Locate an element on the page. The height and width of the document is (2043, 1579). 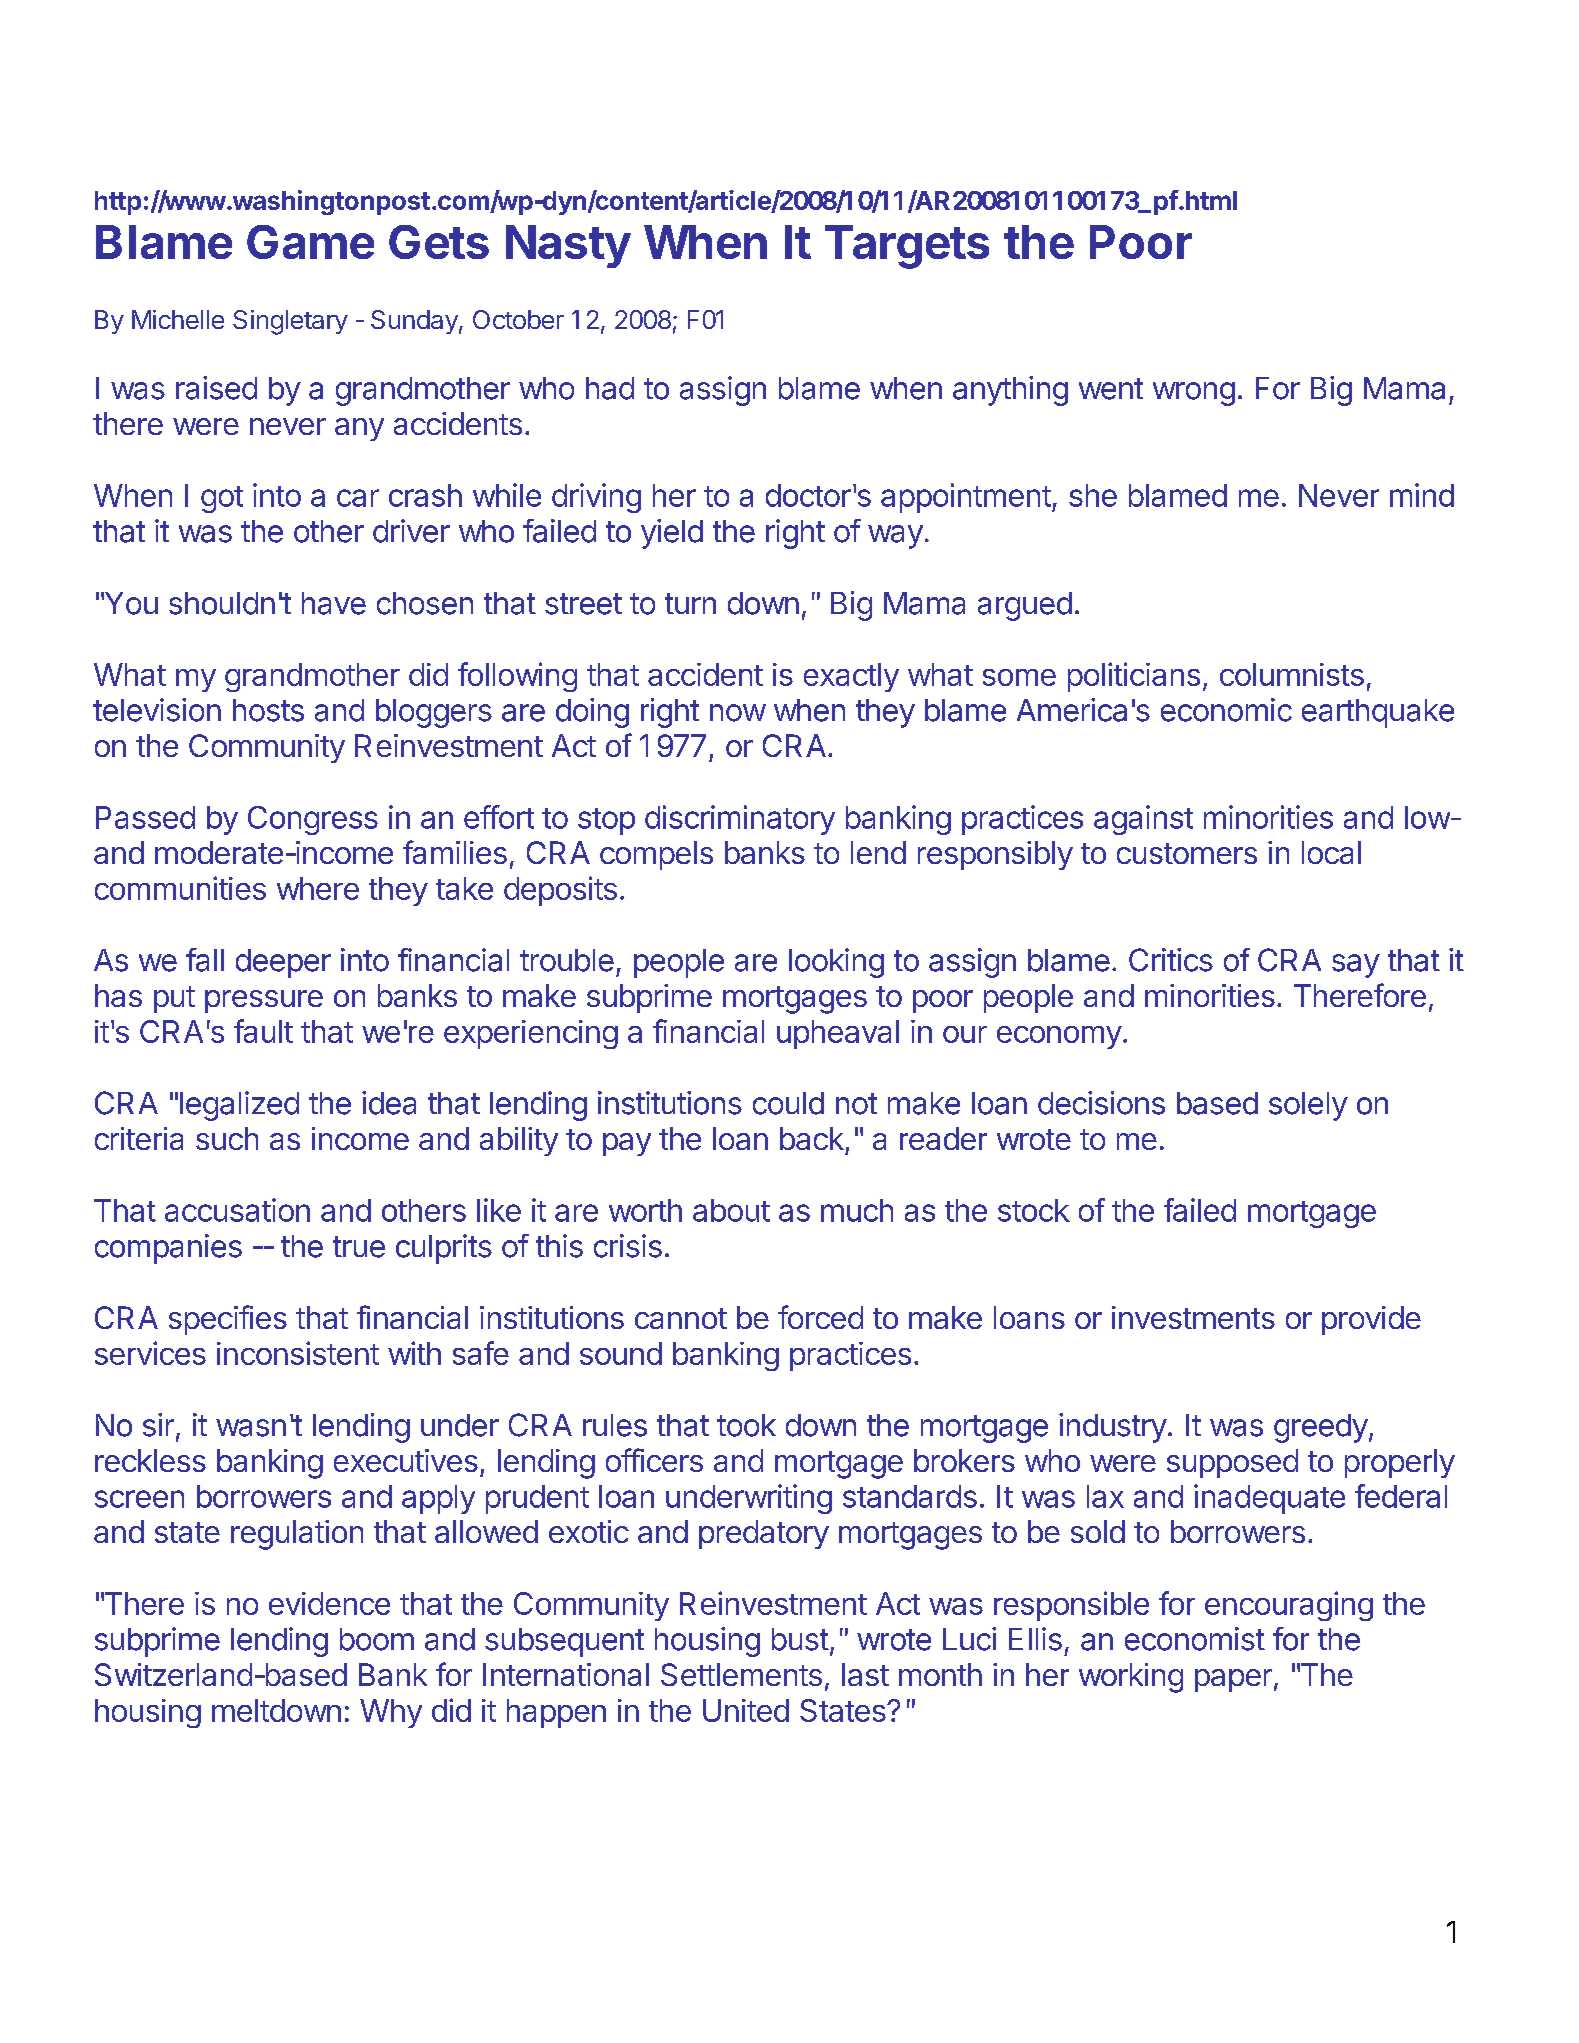
paper is located at coordinates (1233, 1680).
